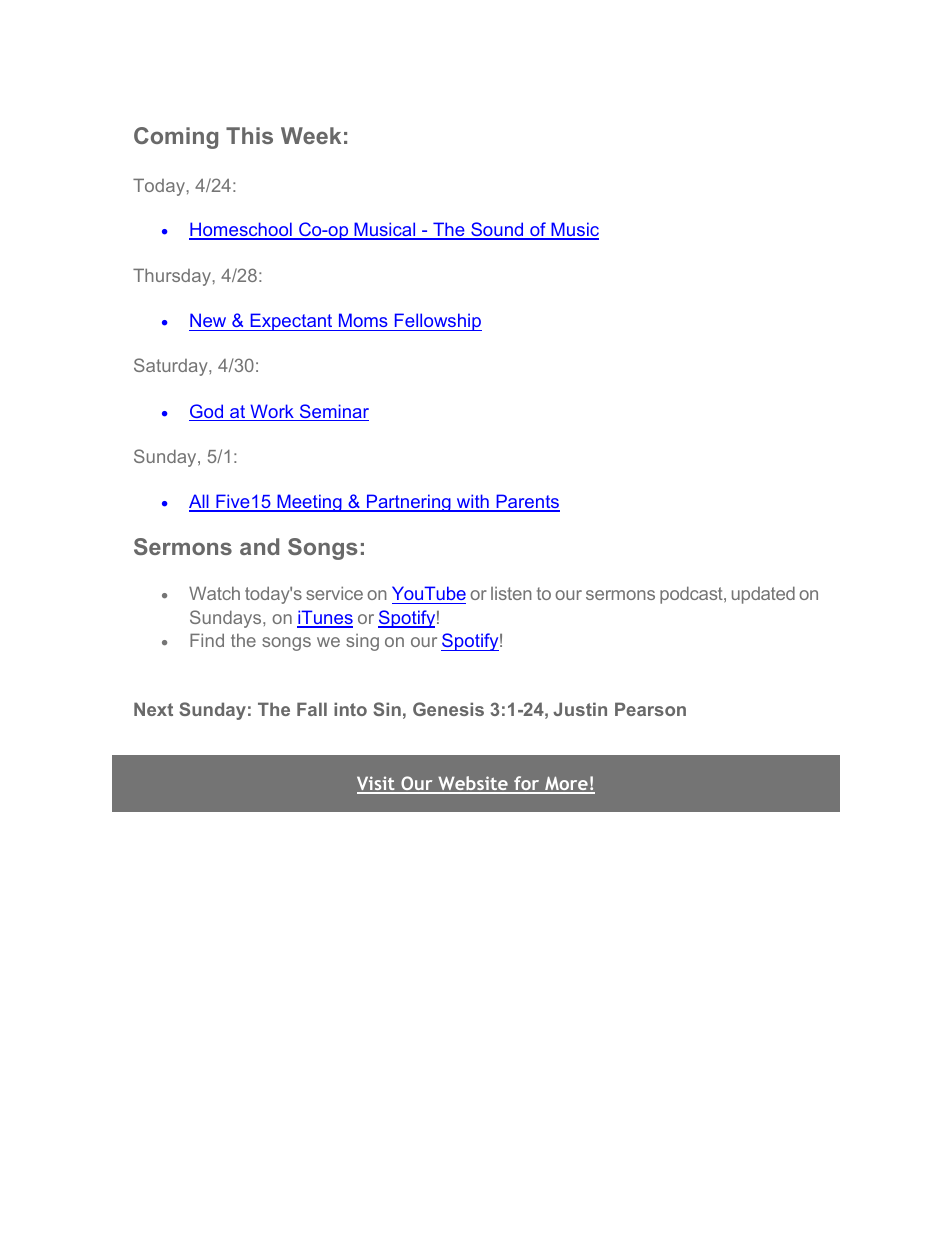 This page has height=1233, width=952. What do you see at coordinates (473, 784) in the page?
I see `Website` at bounding box center [473, 784].
